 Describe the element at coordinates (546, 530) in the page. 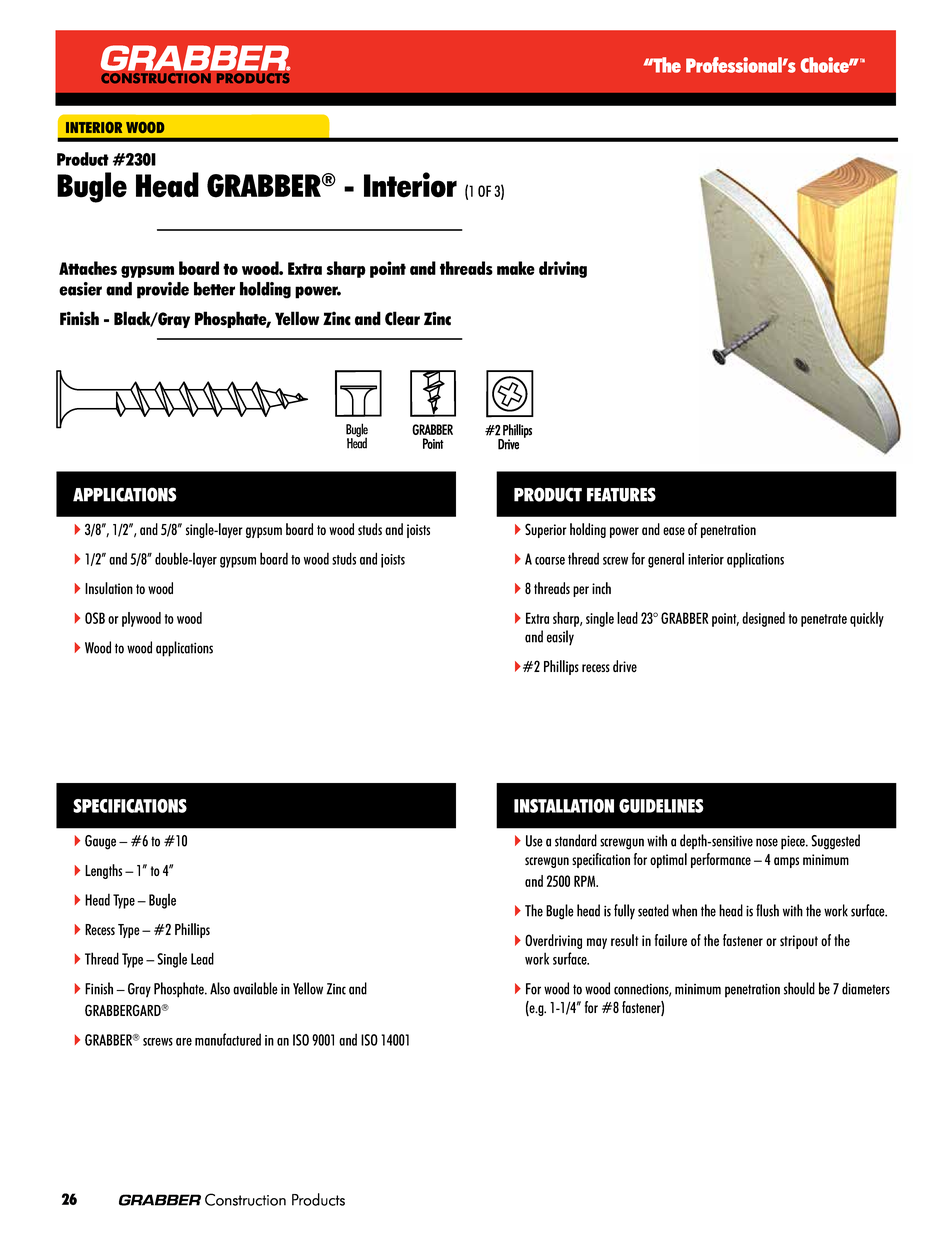

I see `Superior` at that location.
